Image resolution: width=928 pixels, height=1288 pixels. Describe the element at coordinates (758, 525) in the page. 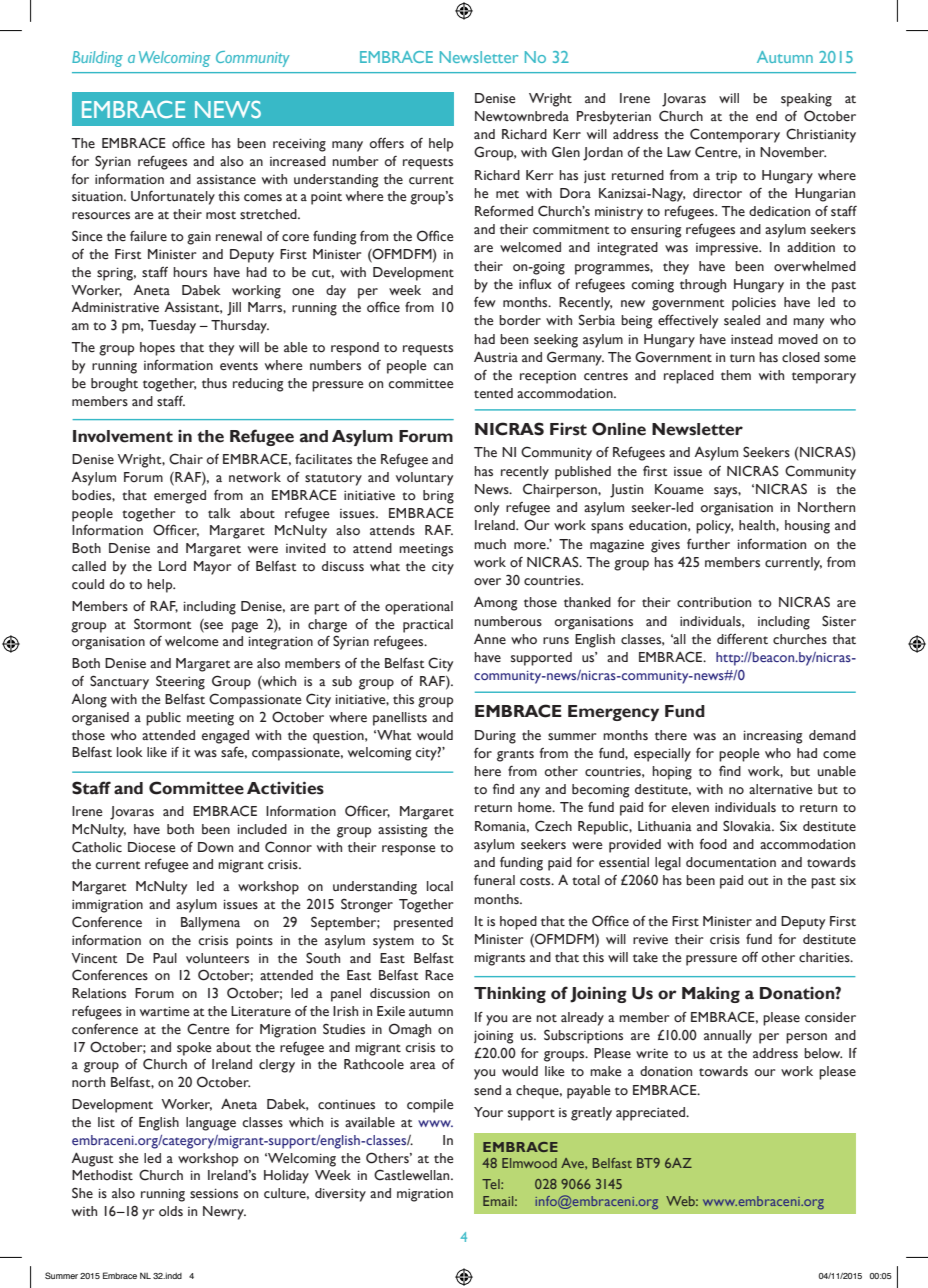

I see `health` at that location.
